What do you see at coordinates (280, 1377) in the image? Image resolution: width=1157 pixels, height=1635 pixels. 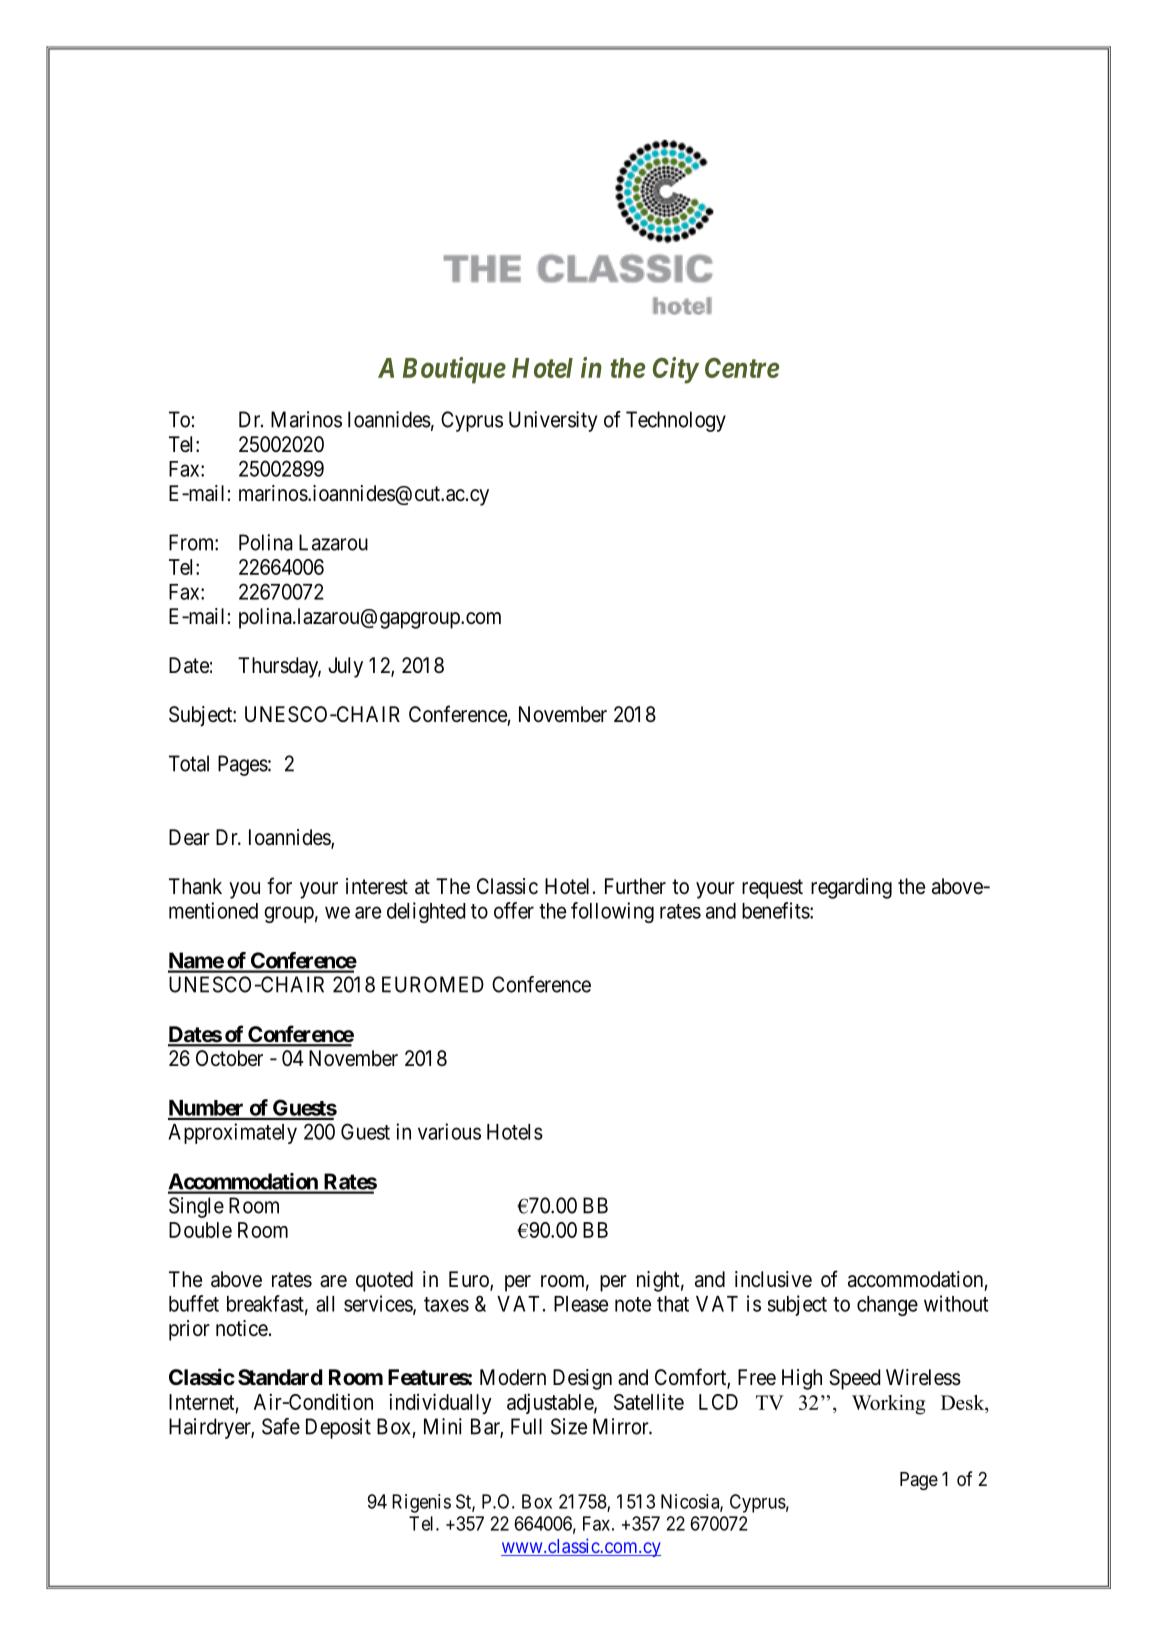 I see `Standard` at bounding box center [280, 1377].
